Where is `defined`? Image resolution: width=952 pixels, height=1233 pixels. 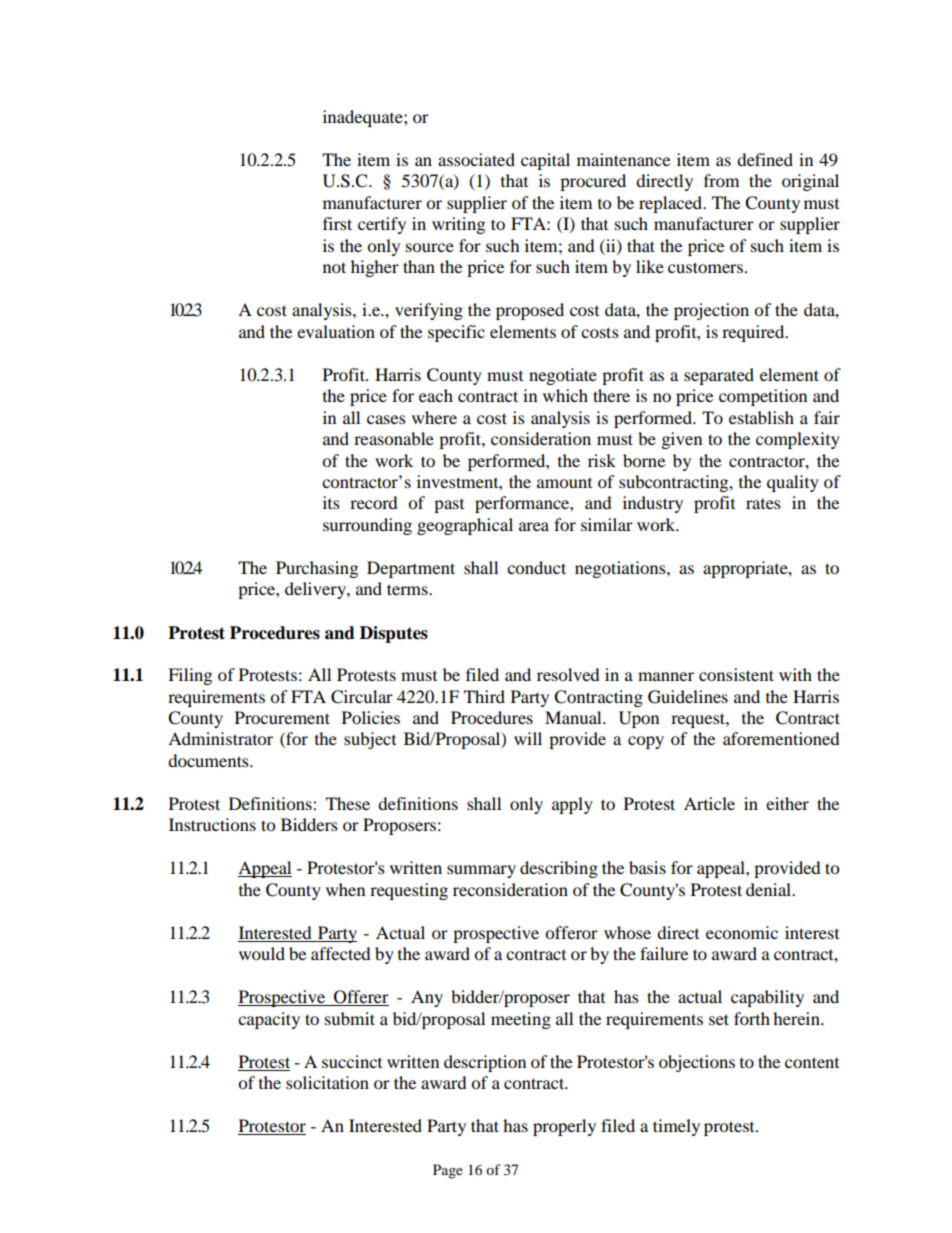
defined is located at coordinates (765, 159).
